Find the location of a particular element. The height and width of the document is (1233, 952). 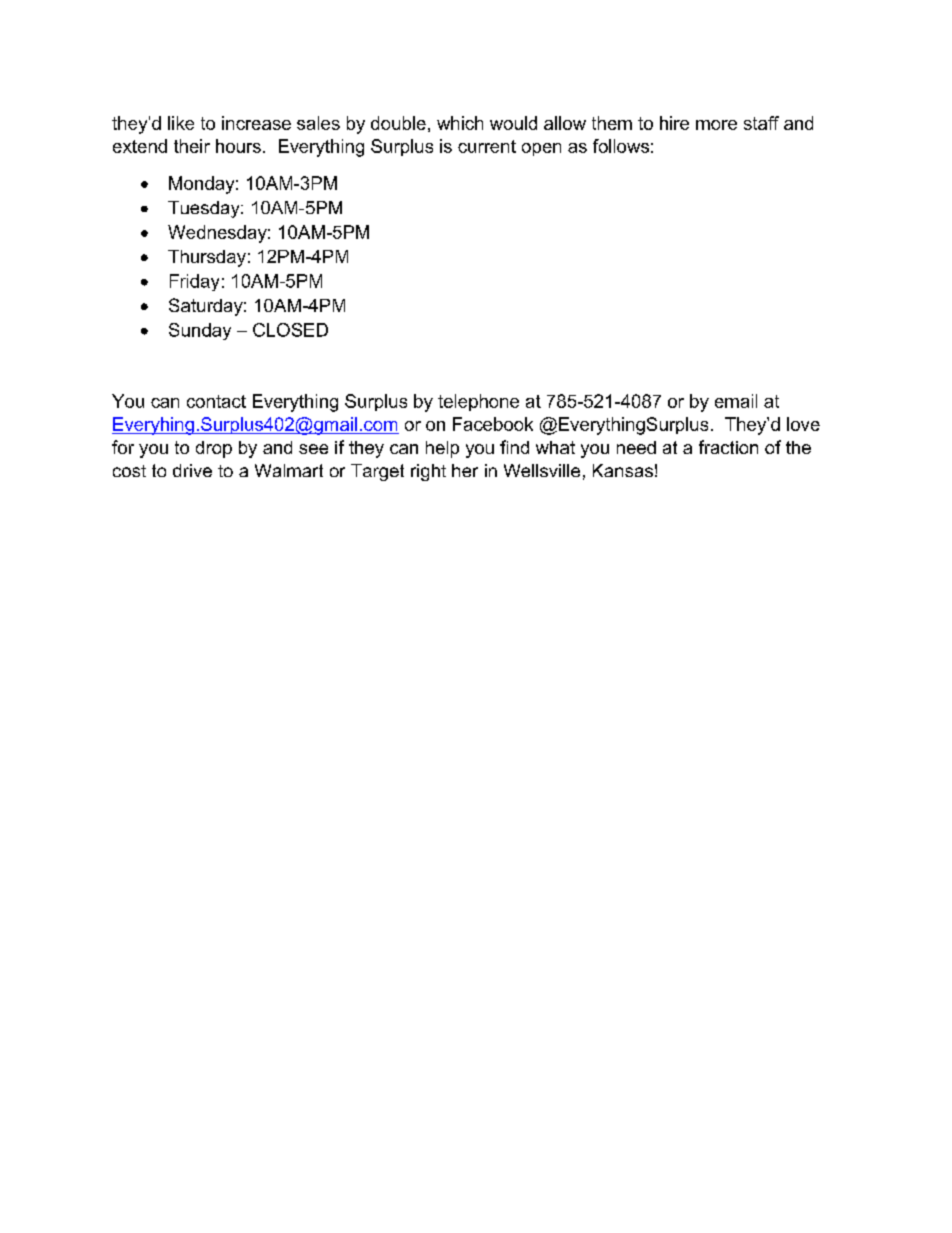

Friday is located at coordinates (194, 282).
